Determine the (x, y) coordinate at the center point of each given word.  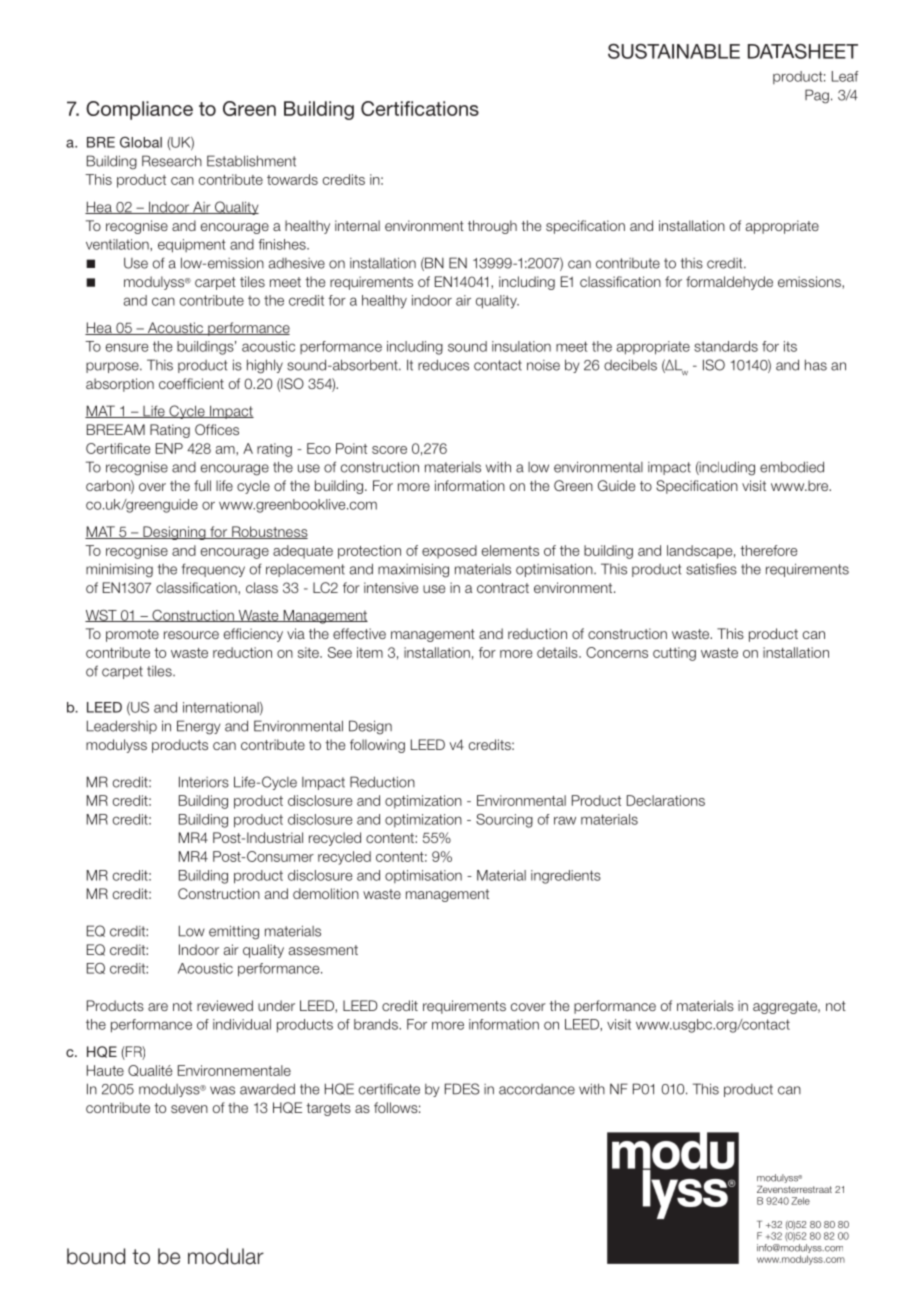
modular (226, 1256)
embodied (792, 467)
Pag (817, 96)
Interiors (204, 782)
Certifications (420, 108)
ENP (169, 448)
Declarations (666, 800)
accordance (537, 1089)
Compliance (139, 110)
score (389, 450)
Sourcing (504, 820)
